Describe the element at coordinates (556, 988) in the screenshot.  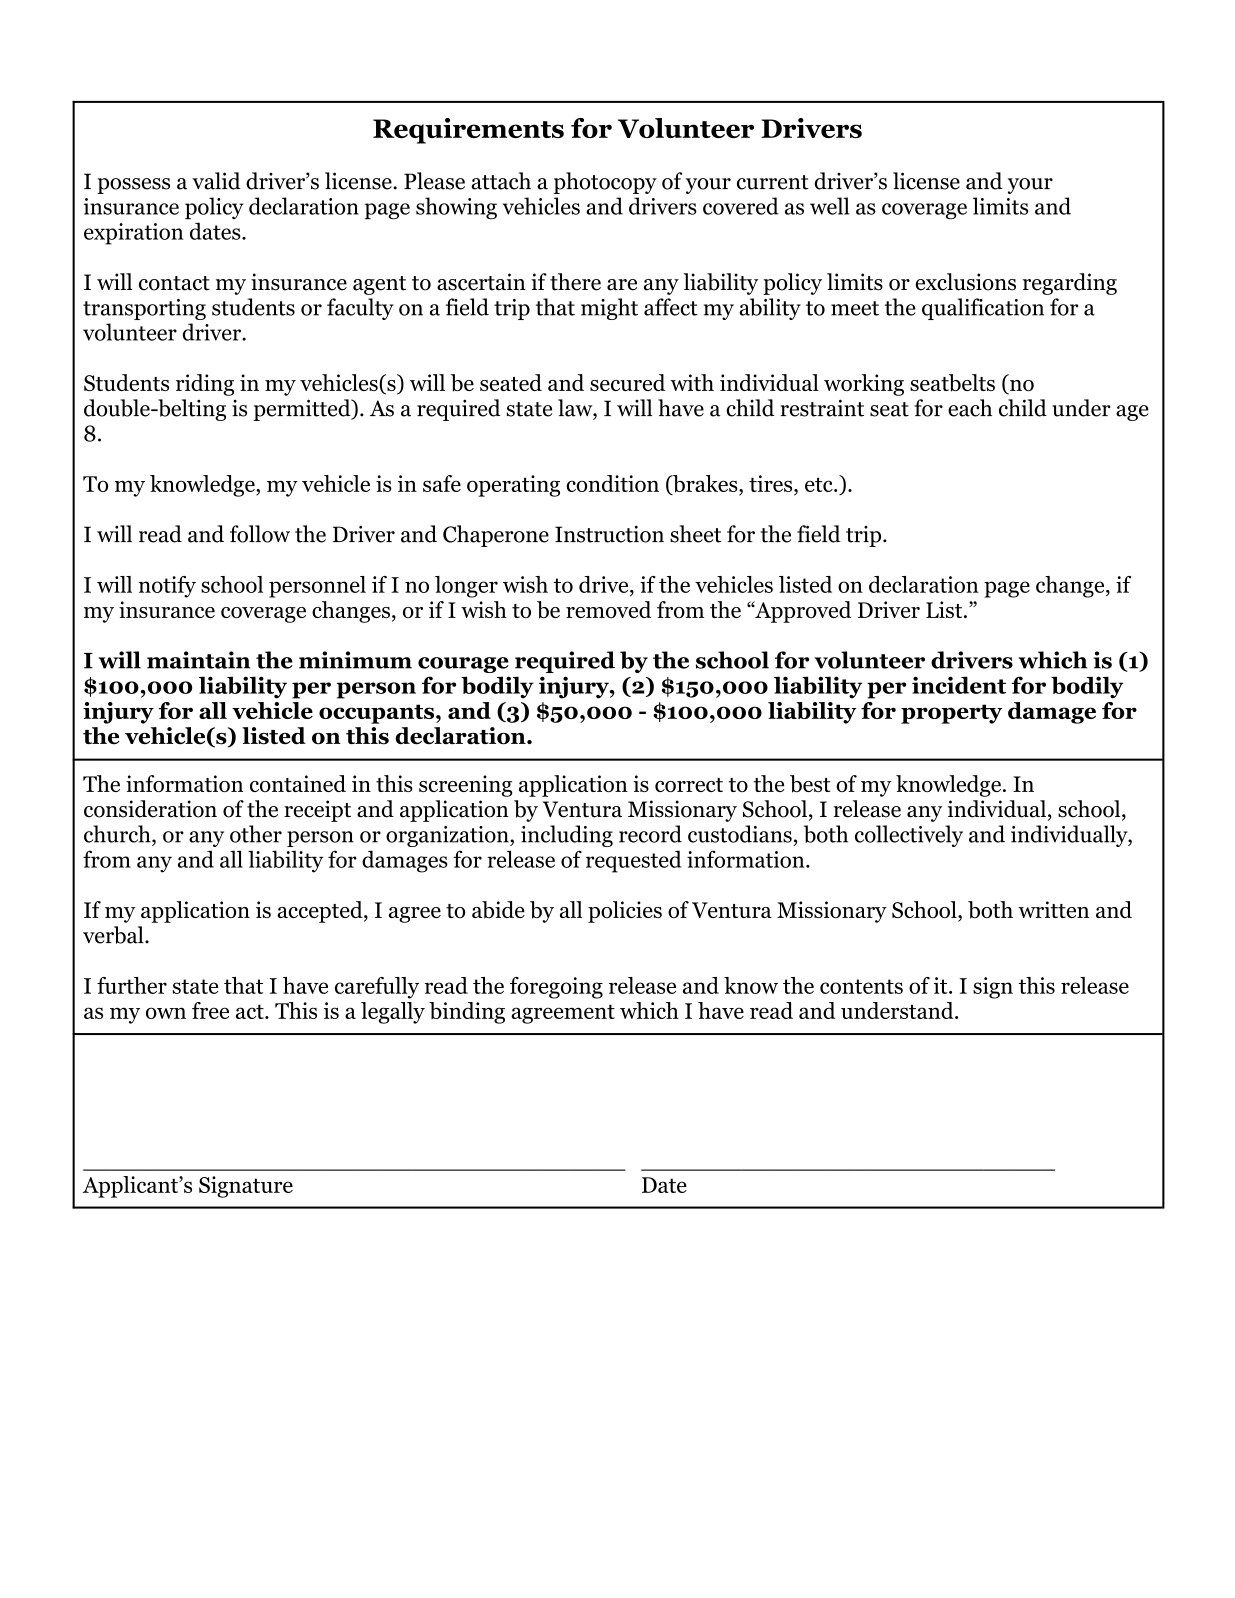
I see `foregoing` at that location.
